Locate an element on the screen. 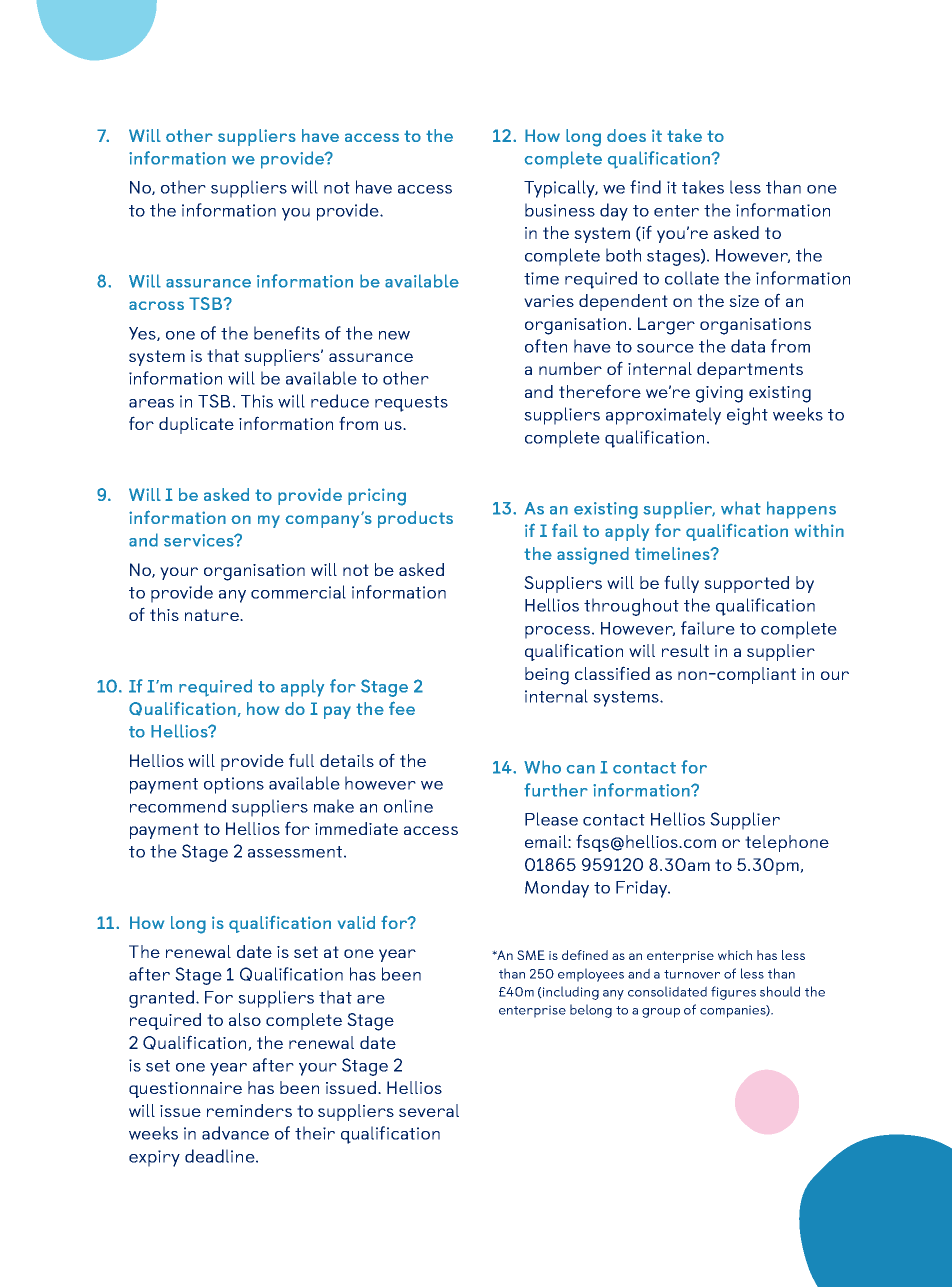  duplicate is located at coordinates (196, 425).
